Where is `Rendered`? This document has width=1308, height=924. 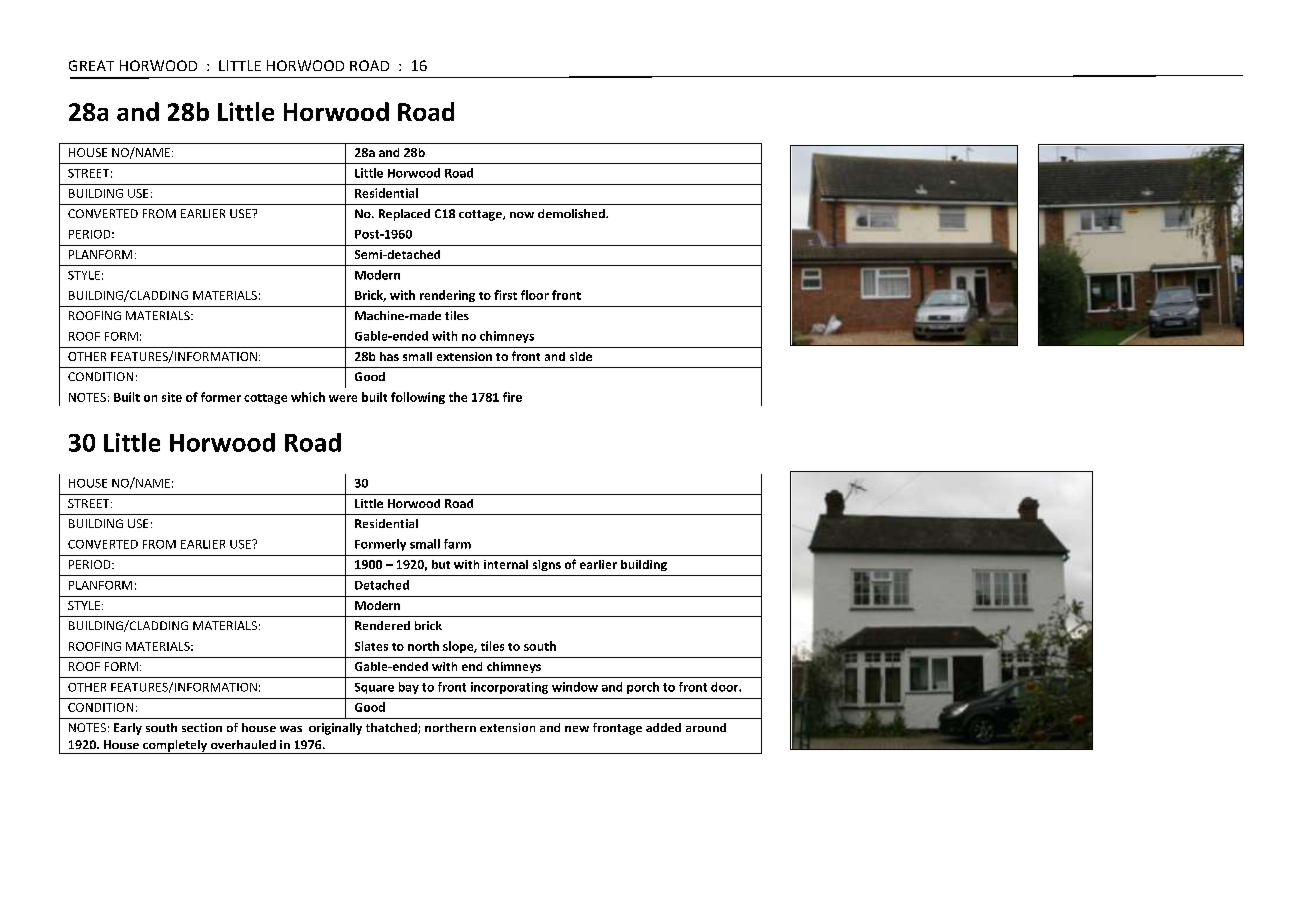 Rendered is located at coordinates (382, 625).
